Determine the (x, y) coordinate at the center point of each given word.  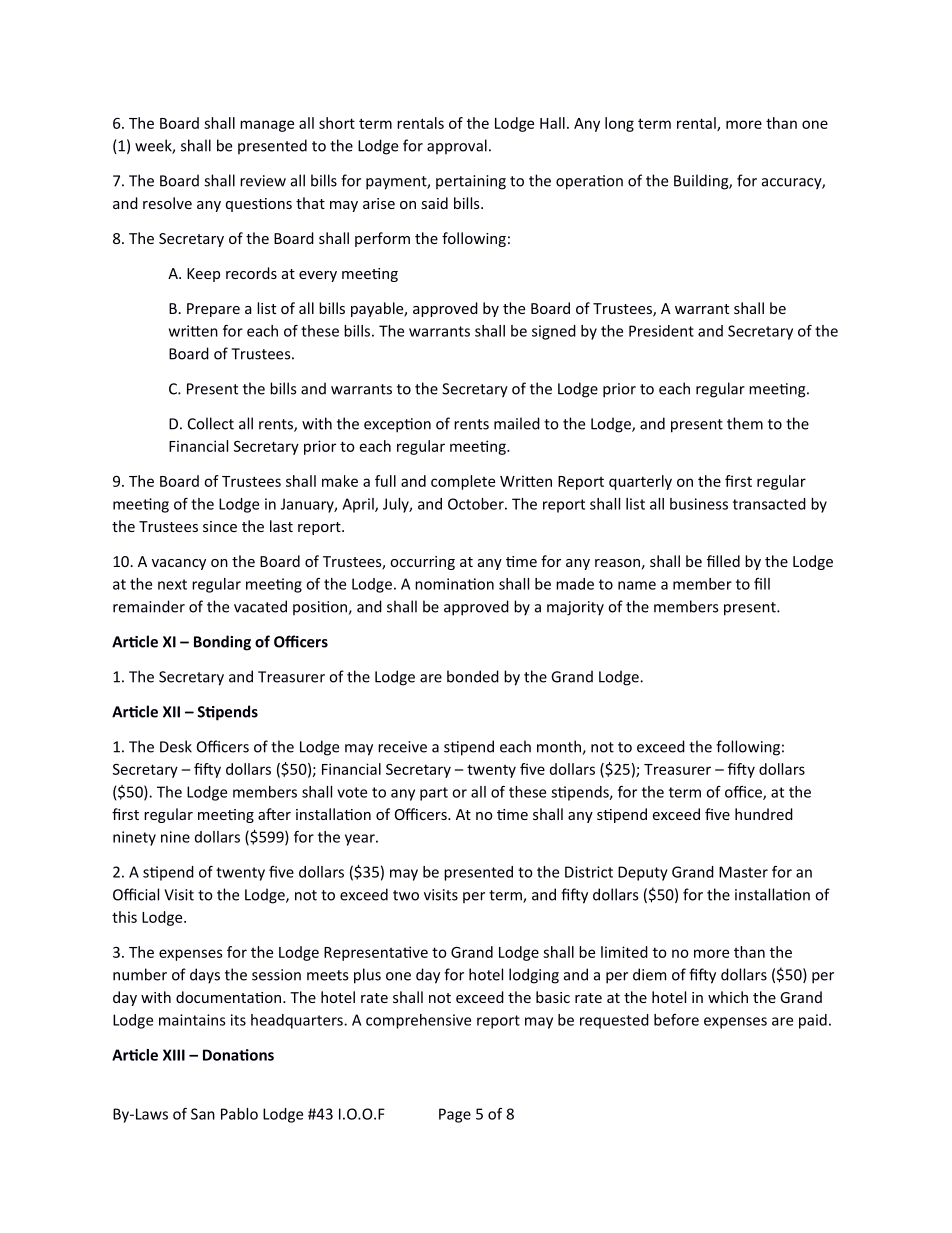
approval (457, 146)
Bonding (222, 643)
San (203, 1114)
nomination (454, 584)
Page (455, 1115)
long (619, 124)
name (637, 585)
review (263, 181)
